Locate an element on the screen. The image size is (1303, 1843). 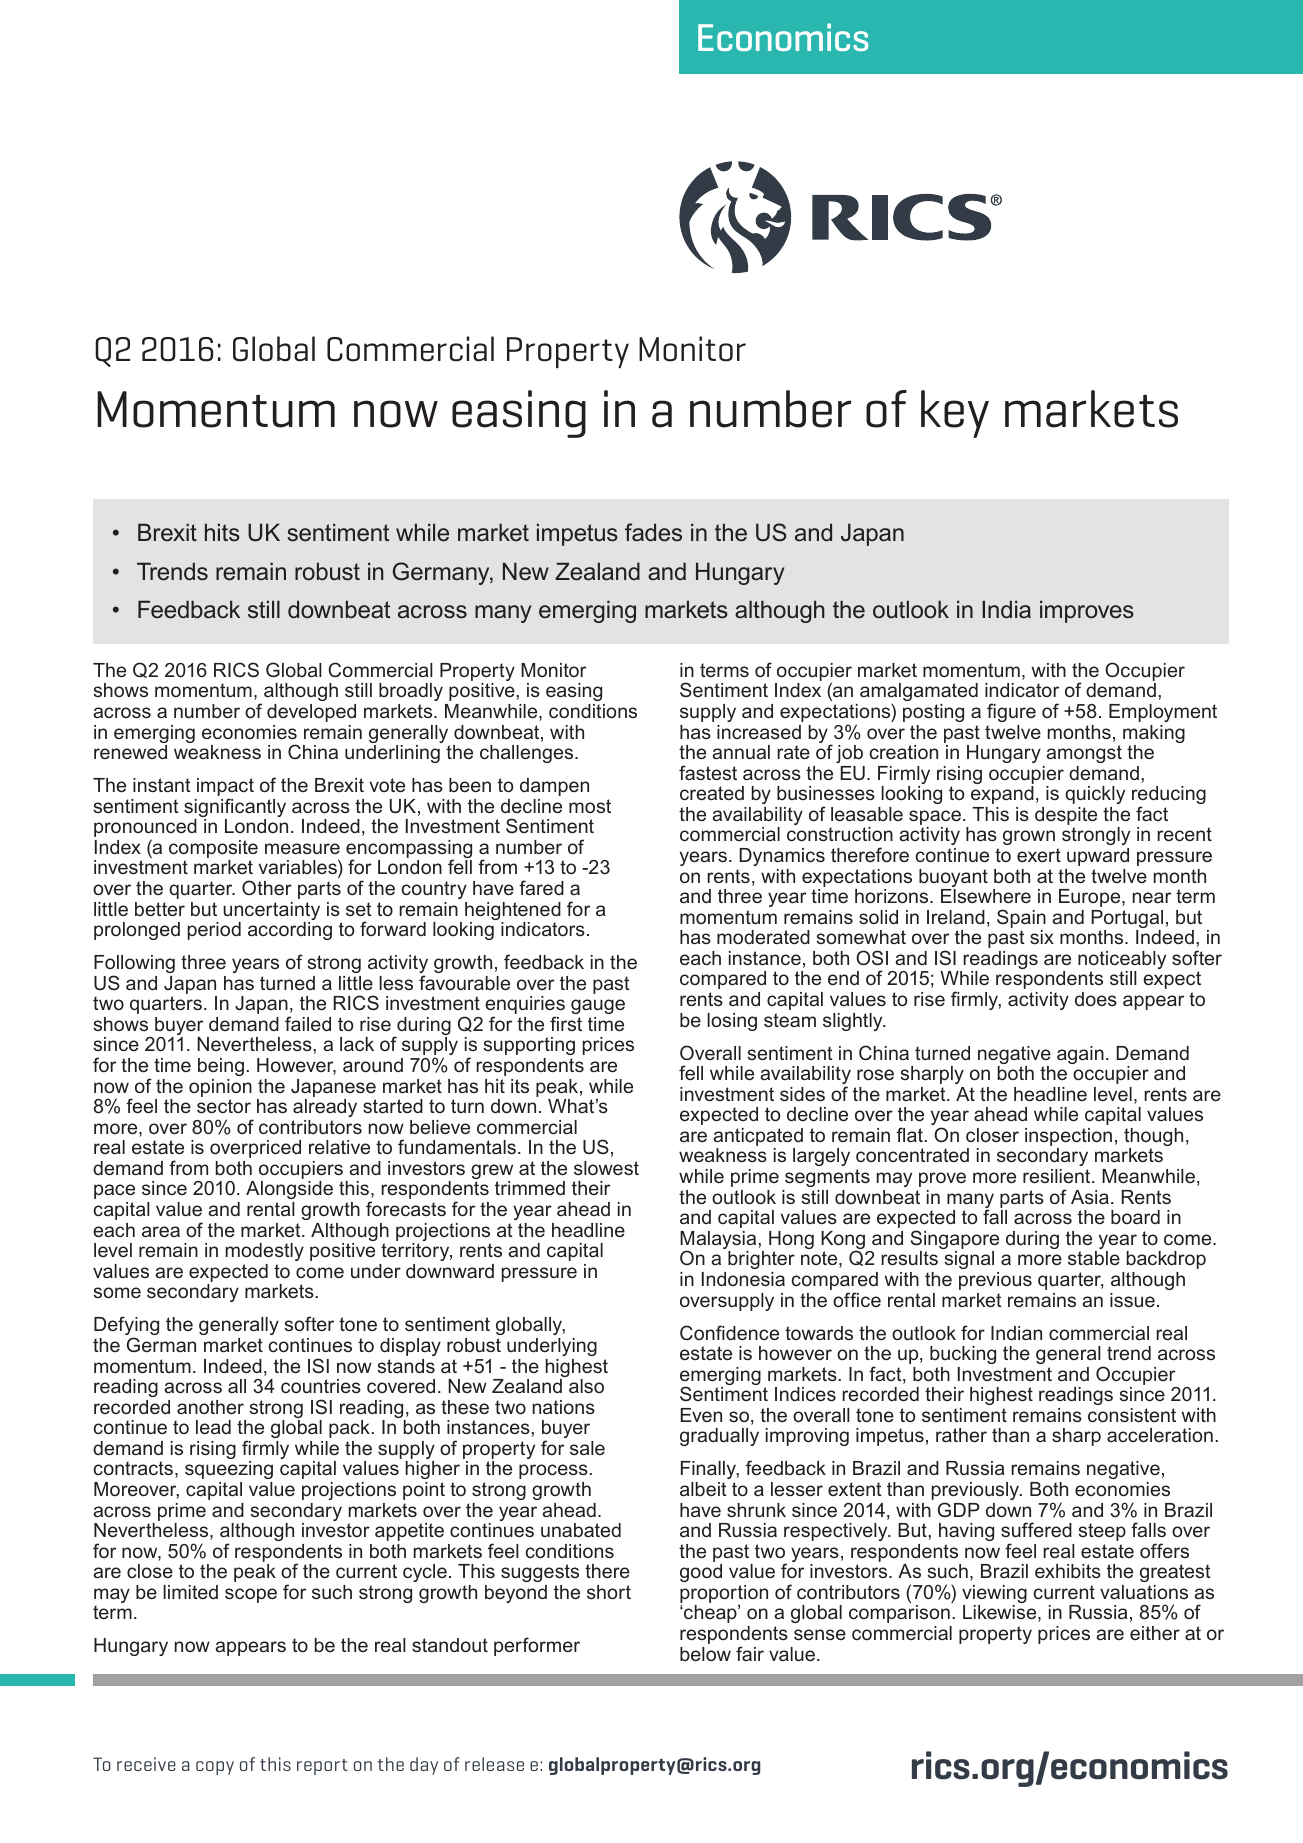
copy is located at coordinates (215, 1768).
